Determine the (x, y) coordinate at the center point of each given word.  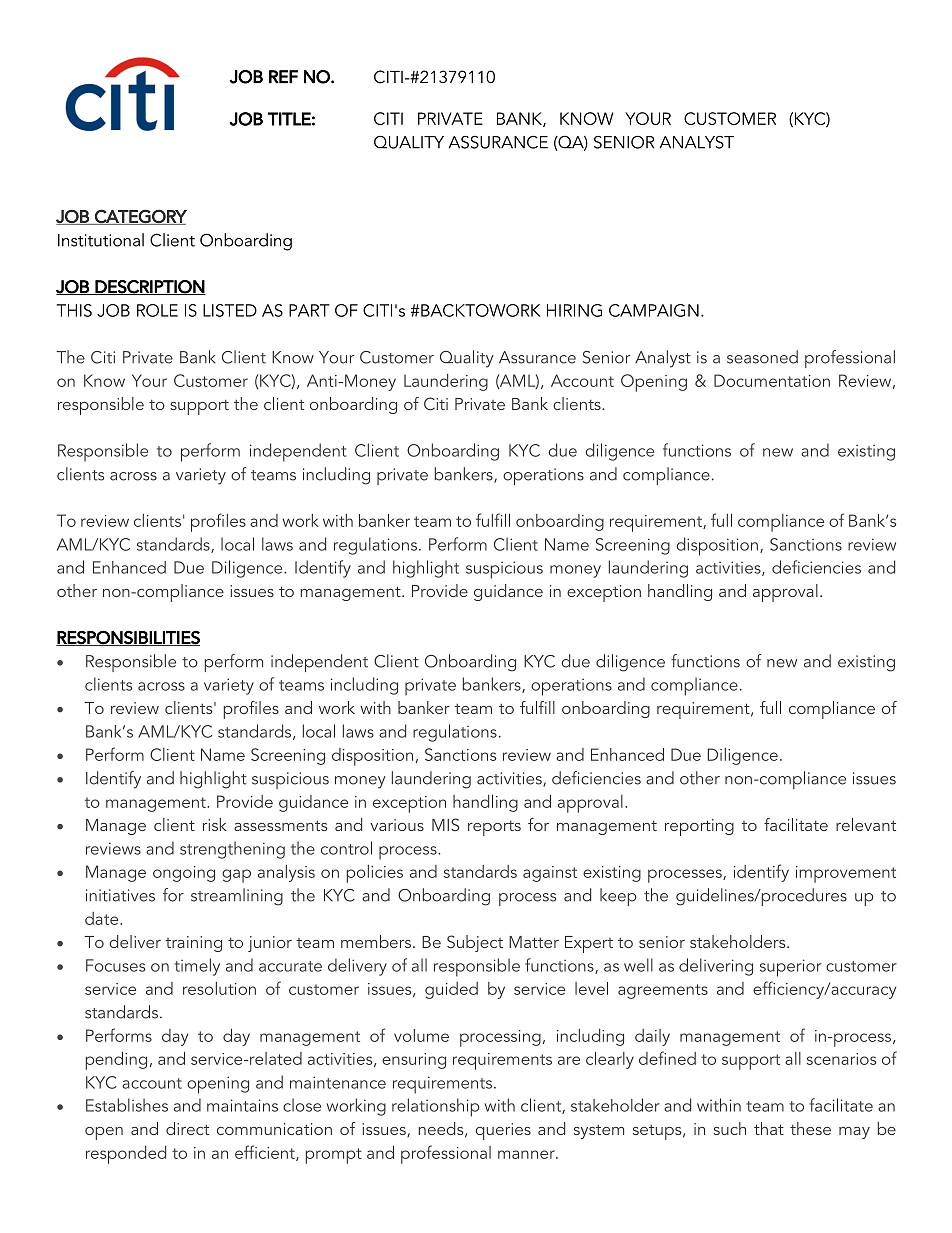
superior (791, 968)
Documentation (772, 380)
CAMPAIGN (654, 310)
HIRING (574, 310)
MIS (445, 824)
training (194, 944)
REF (283, 77)
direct (187, 1128)
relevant (866, 824)
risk (215, 824)
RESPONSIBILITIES (128, 638)
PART (309, 310)
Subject (475, 943)
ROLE (157, 310)
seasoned (762, 357)
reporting (699, 827)
